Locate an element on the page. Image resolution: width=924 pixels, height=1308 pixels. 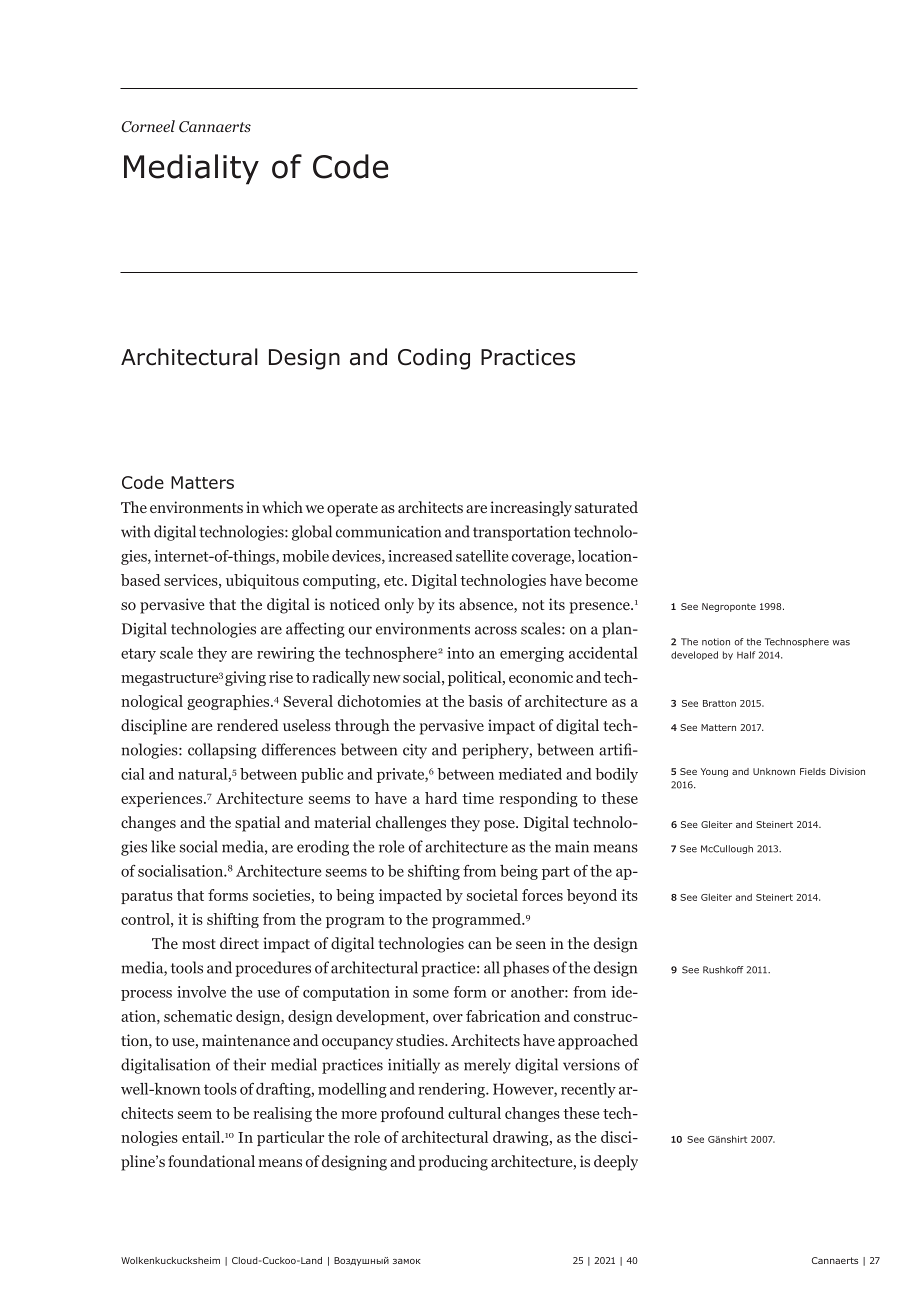
Young is located at coordinates (714, 772).
